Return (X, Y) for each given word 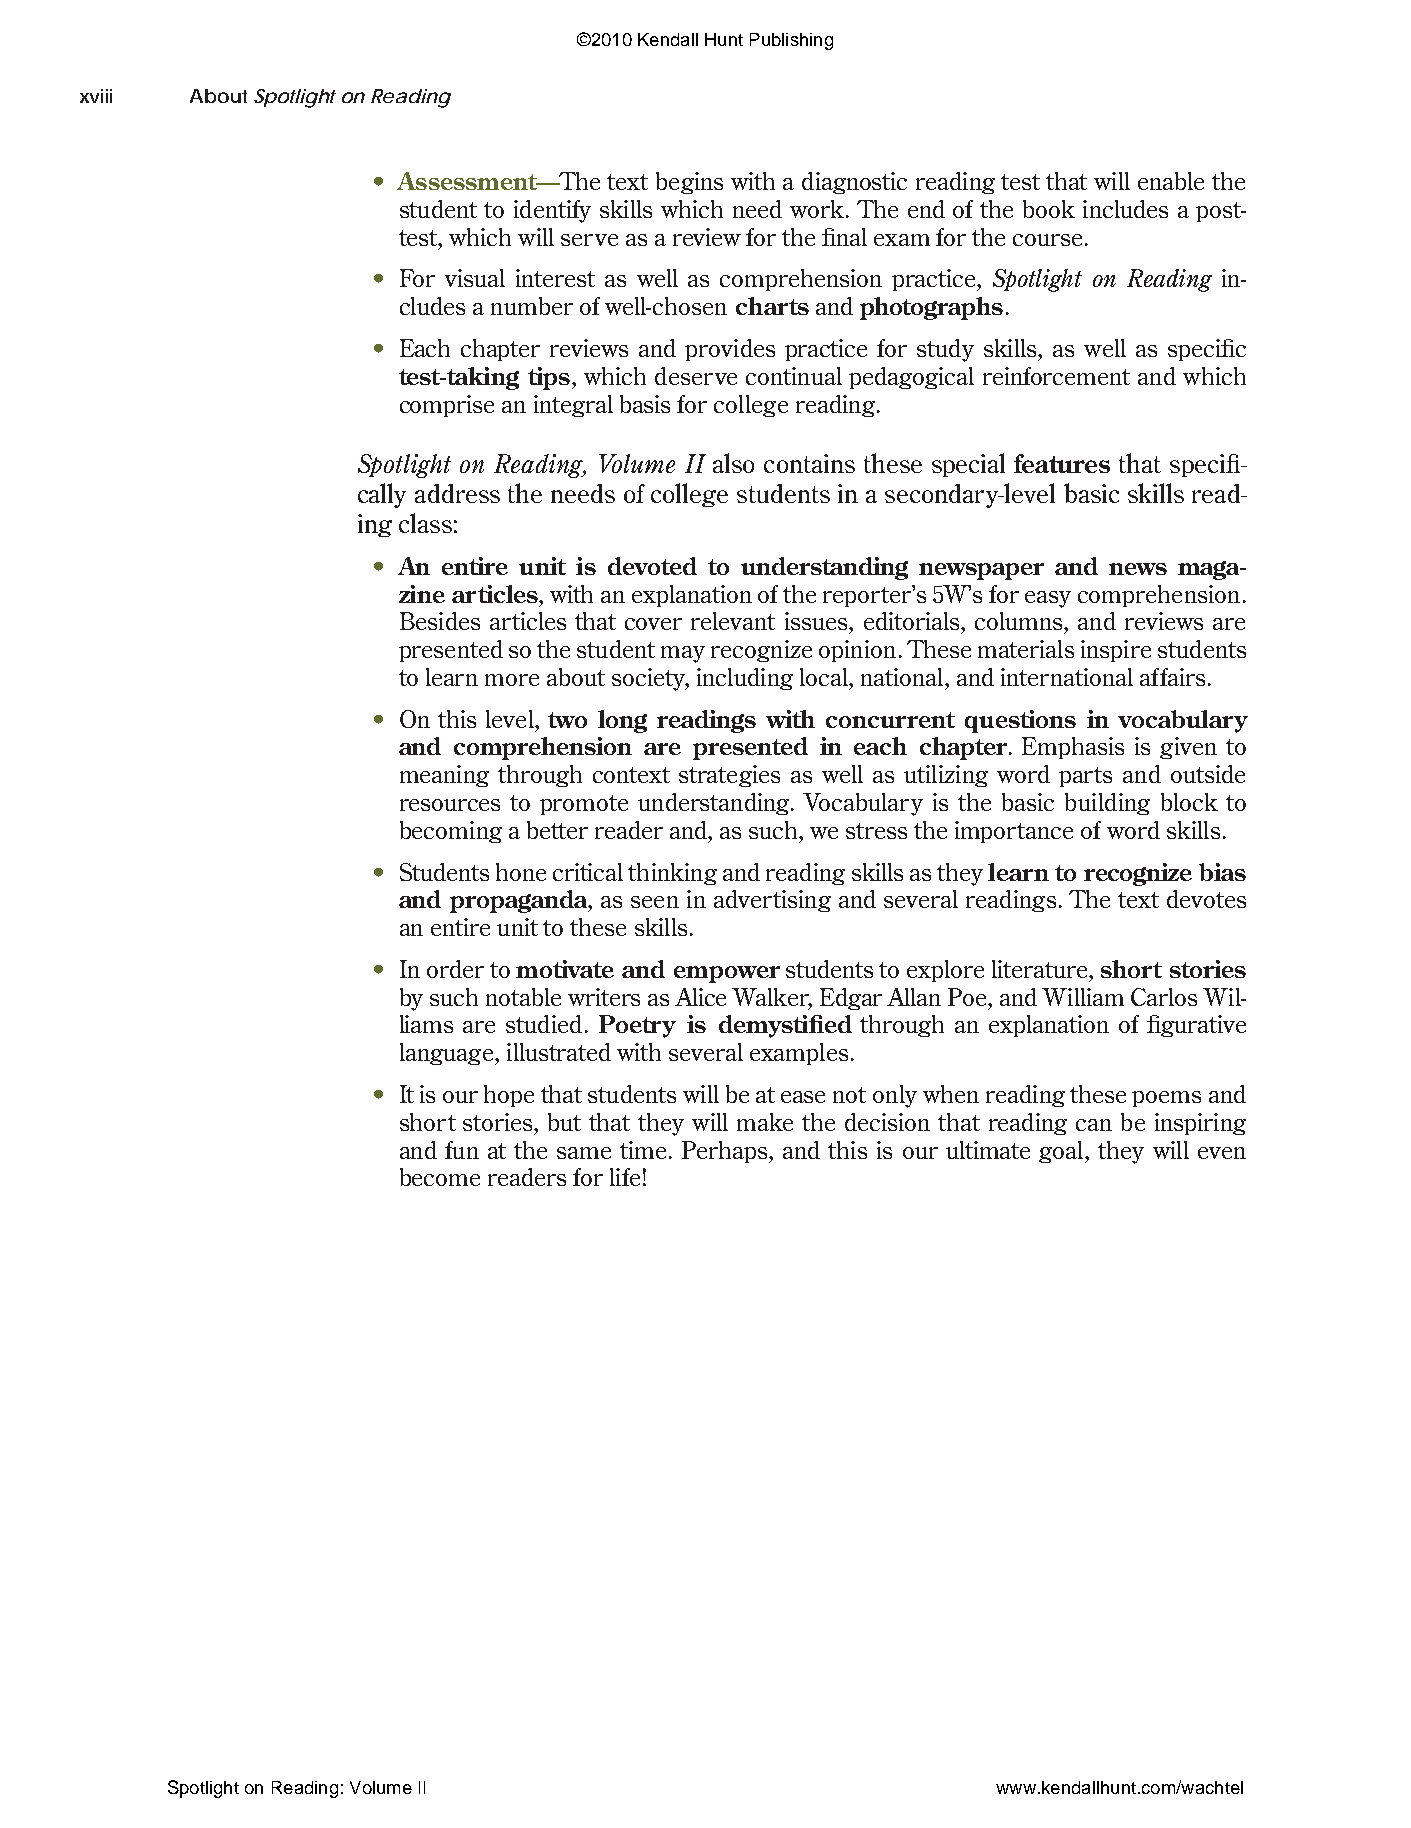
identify (552, 211)
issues (817, 621)
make (765, 1122)
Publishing (791, 41)
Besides (440, 621)
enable (1171, 181)
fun (462, 1150)
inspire (1116, 651)
